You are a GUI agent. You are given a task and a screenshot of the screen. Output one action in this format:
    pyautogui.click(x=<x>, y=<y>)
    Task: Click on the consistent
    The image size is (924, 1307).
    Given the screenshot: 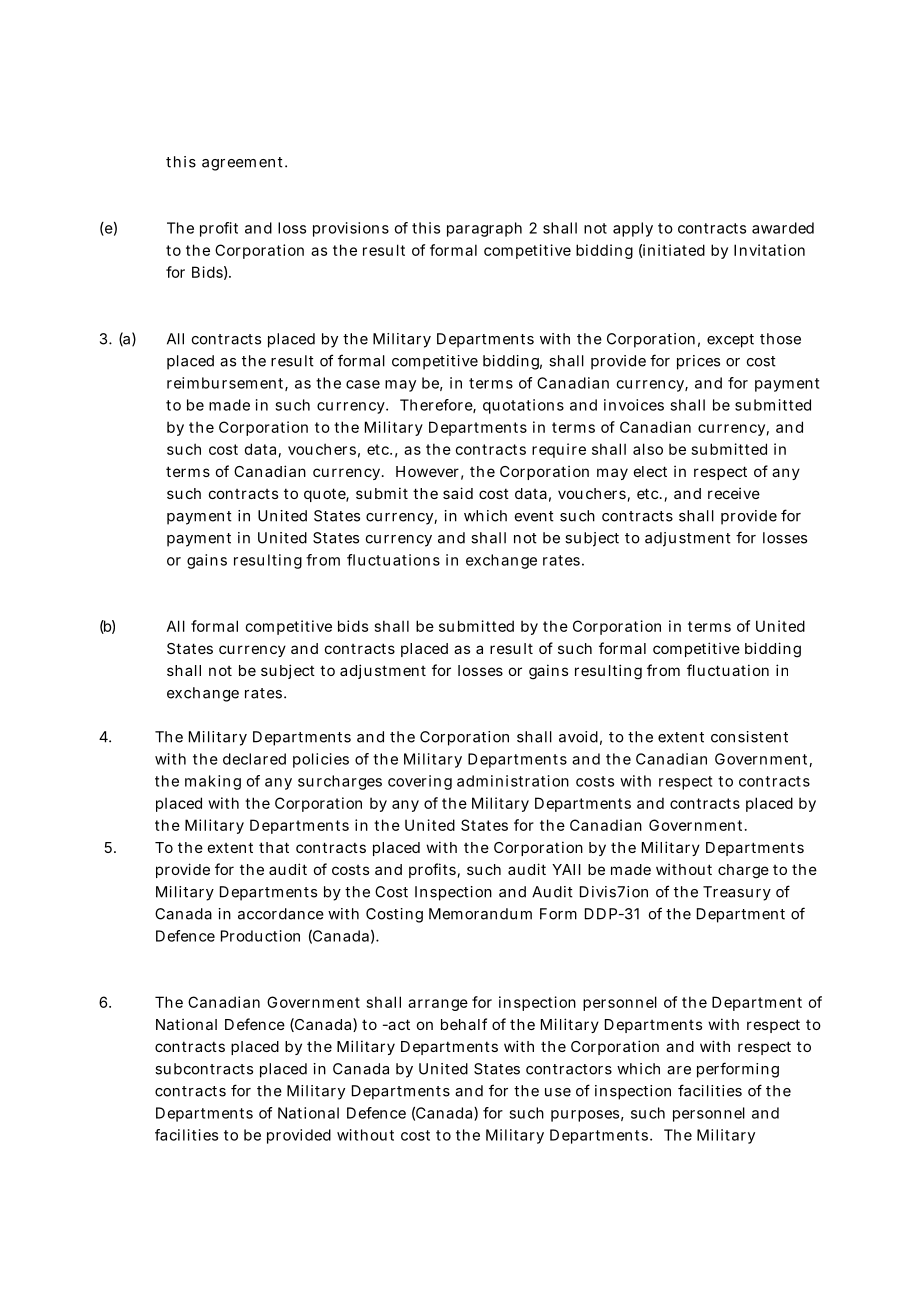 What is the action you would take?
    pyautogui.click(x=749, y=737)
